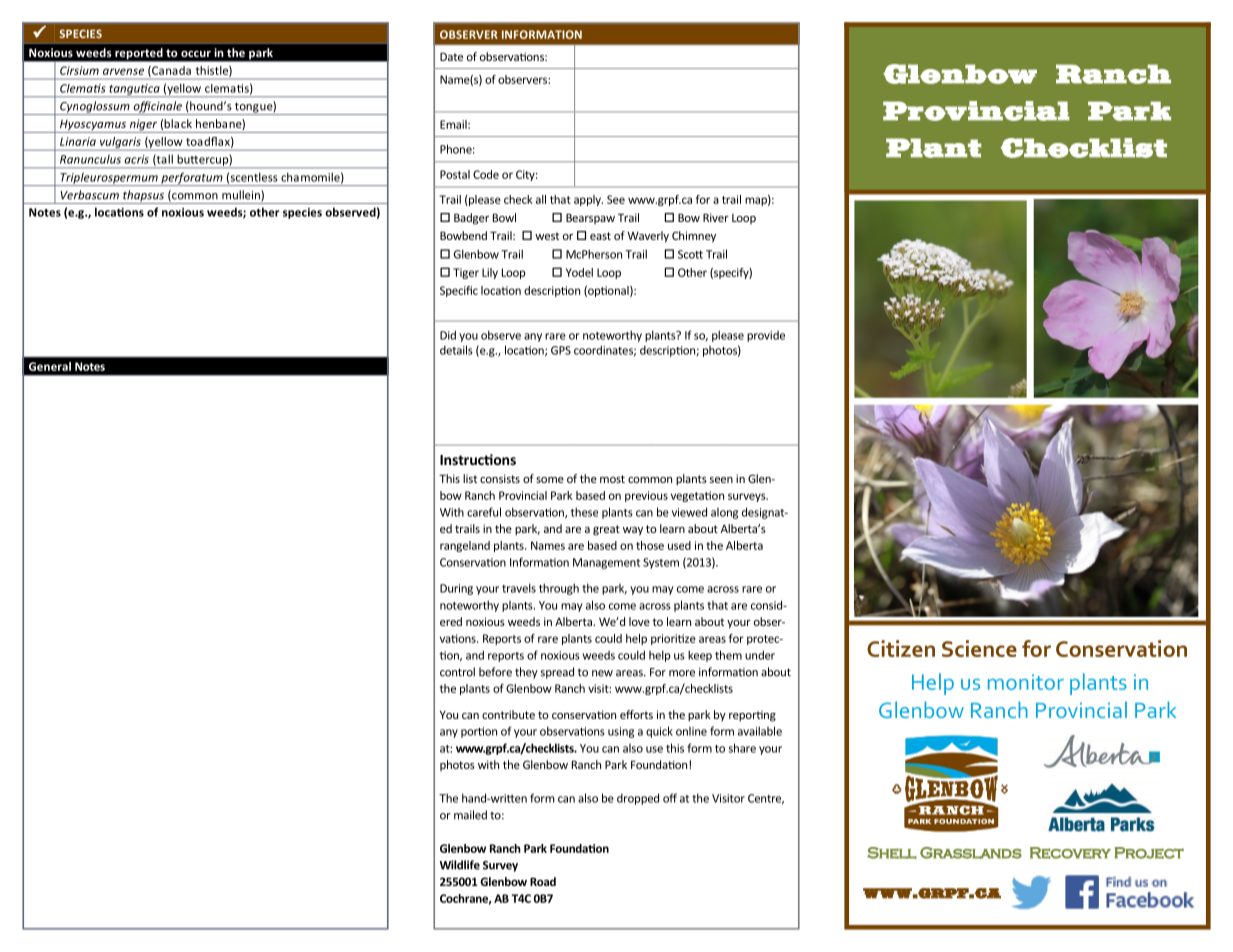  What do you see at coordinates (559, 589) in the screenshot?
I see `through` at bounding box center [559, 589].
